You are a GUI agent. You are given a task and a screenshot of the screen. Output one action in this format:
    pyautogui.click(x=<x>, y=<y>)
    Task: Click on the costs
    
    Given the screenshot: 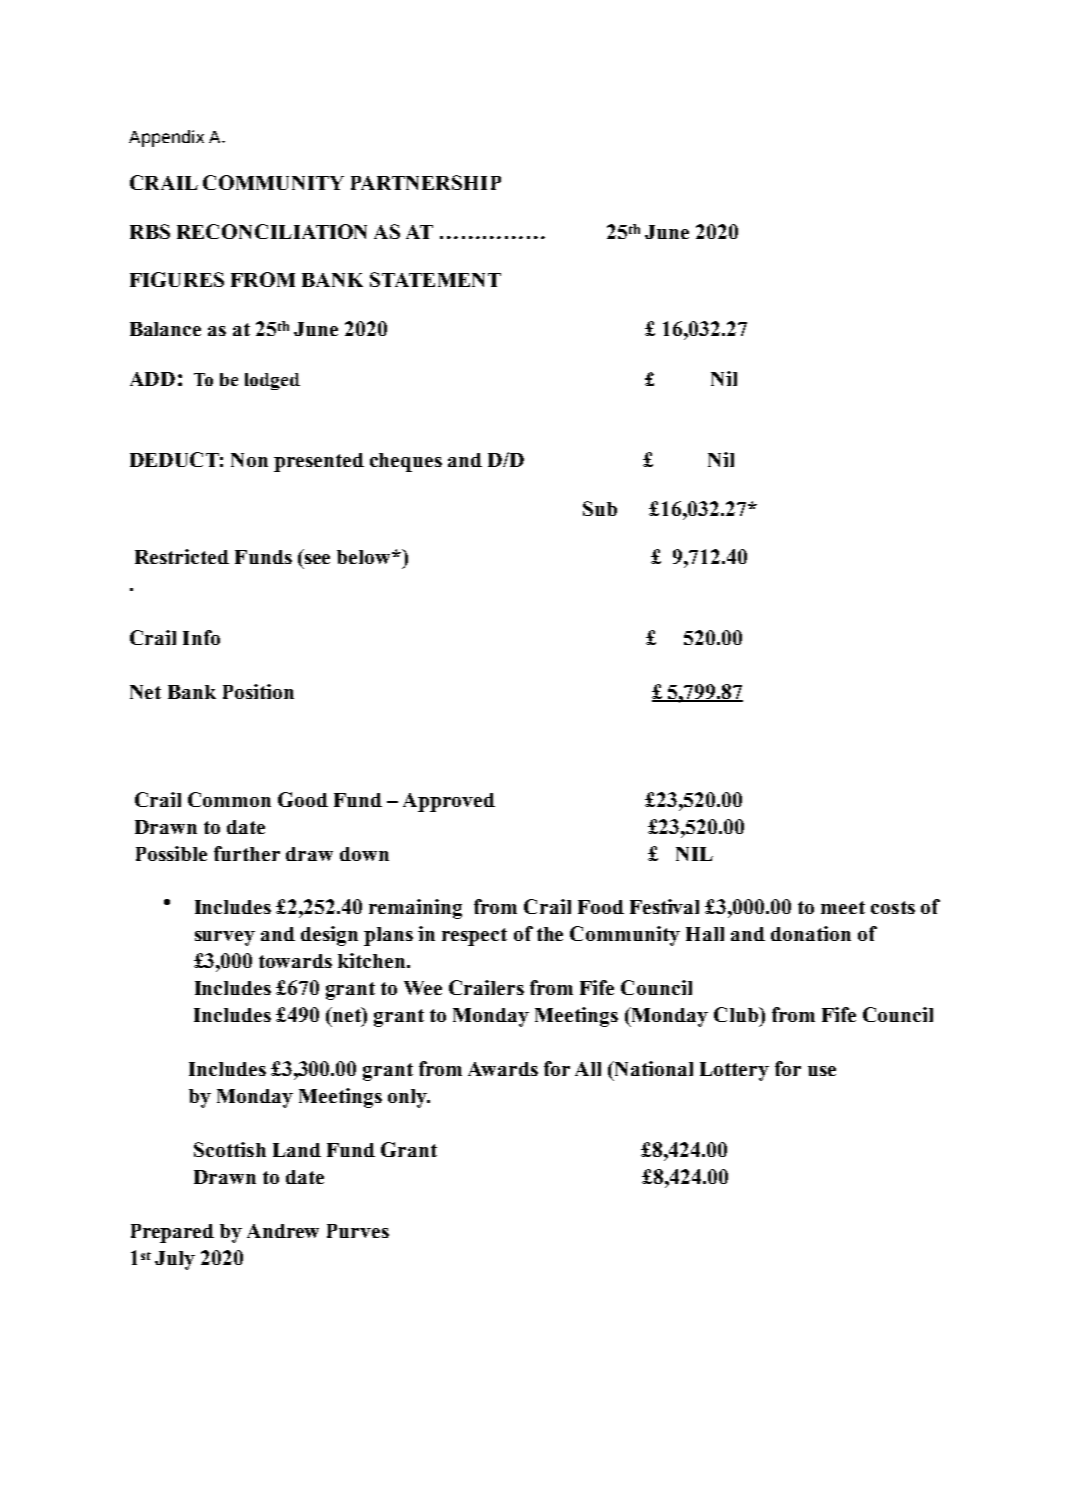 What is the action you would take?
    pyautogui.click(x=893, y=907)
